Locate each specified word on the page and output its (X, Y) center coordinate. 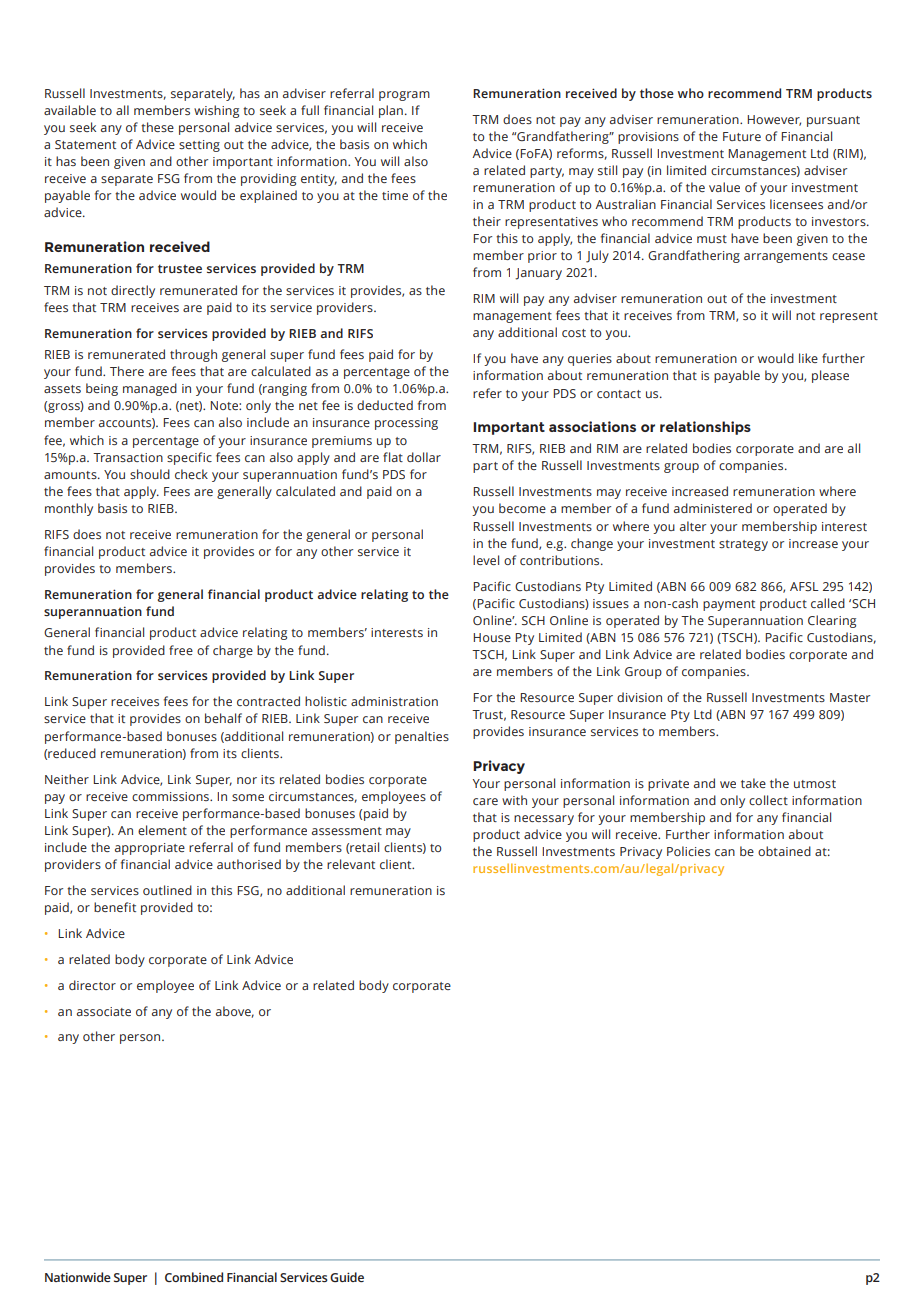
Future (742, 136)
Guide (347, 1277)
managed (150, 389)
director (92, 985)
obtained (784, 851)
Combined (194, 1277)
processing (406, 424)
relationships (705, 428)
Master (850, 697)
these (157, 127)
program (404, 96)
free (181, 650)
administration (394, 701)
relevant (351, 864)
